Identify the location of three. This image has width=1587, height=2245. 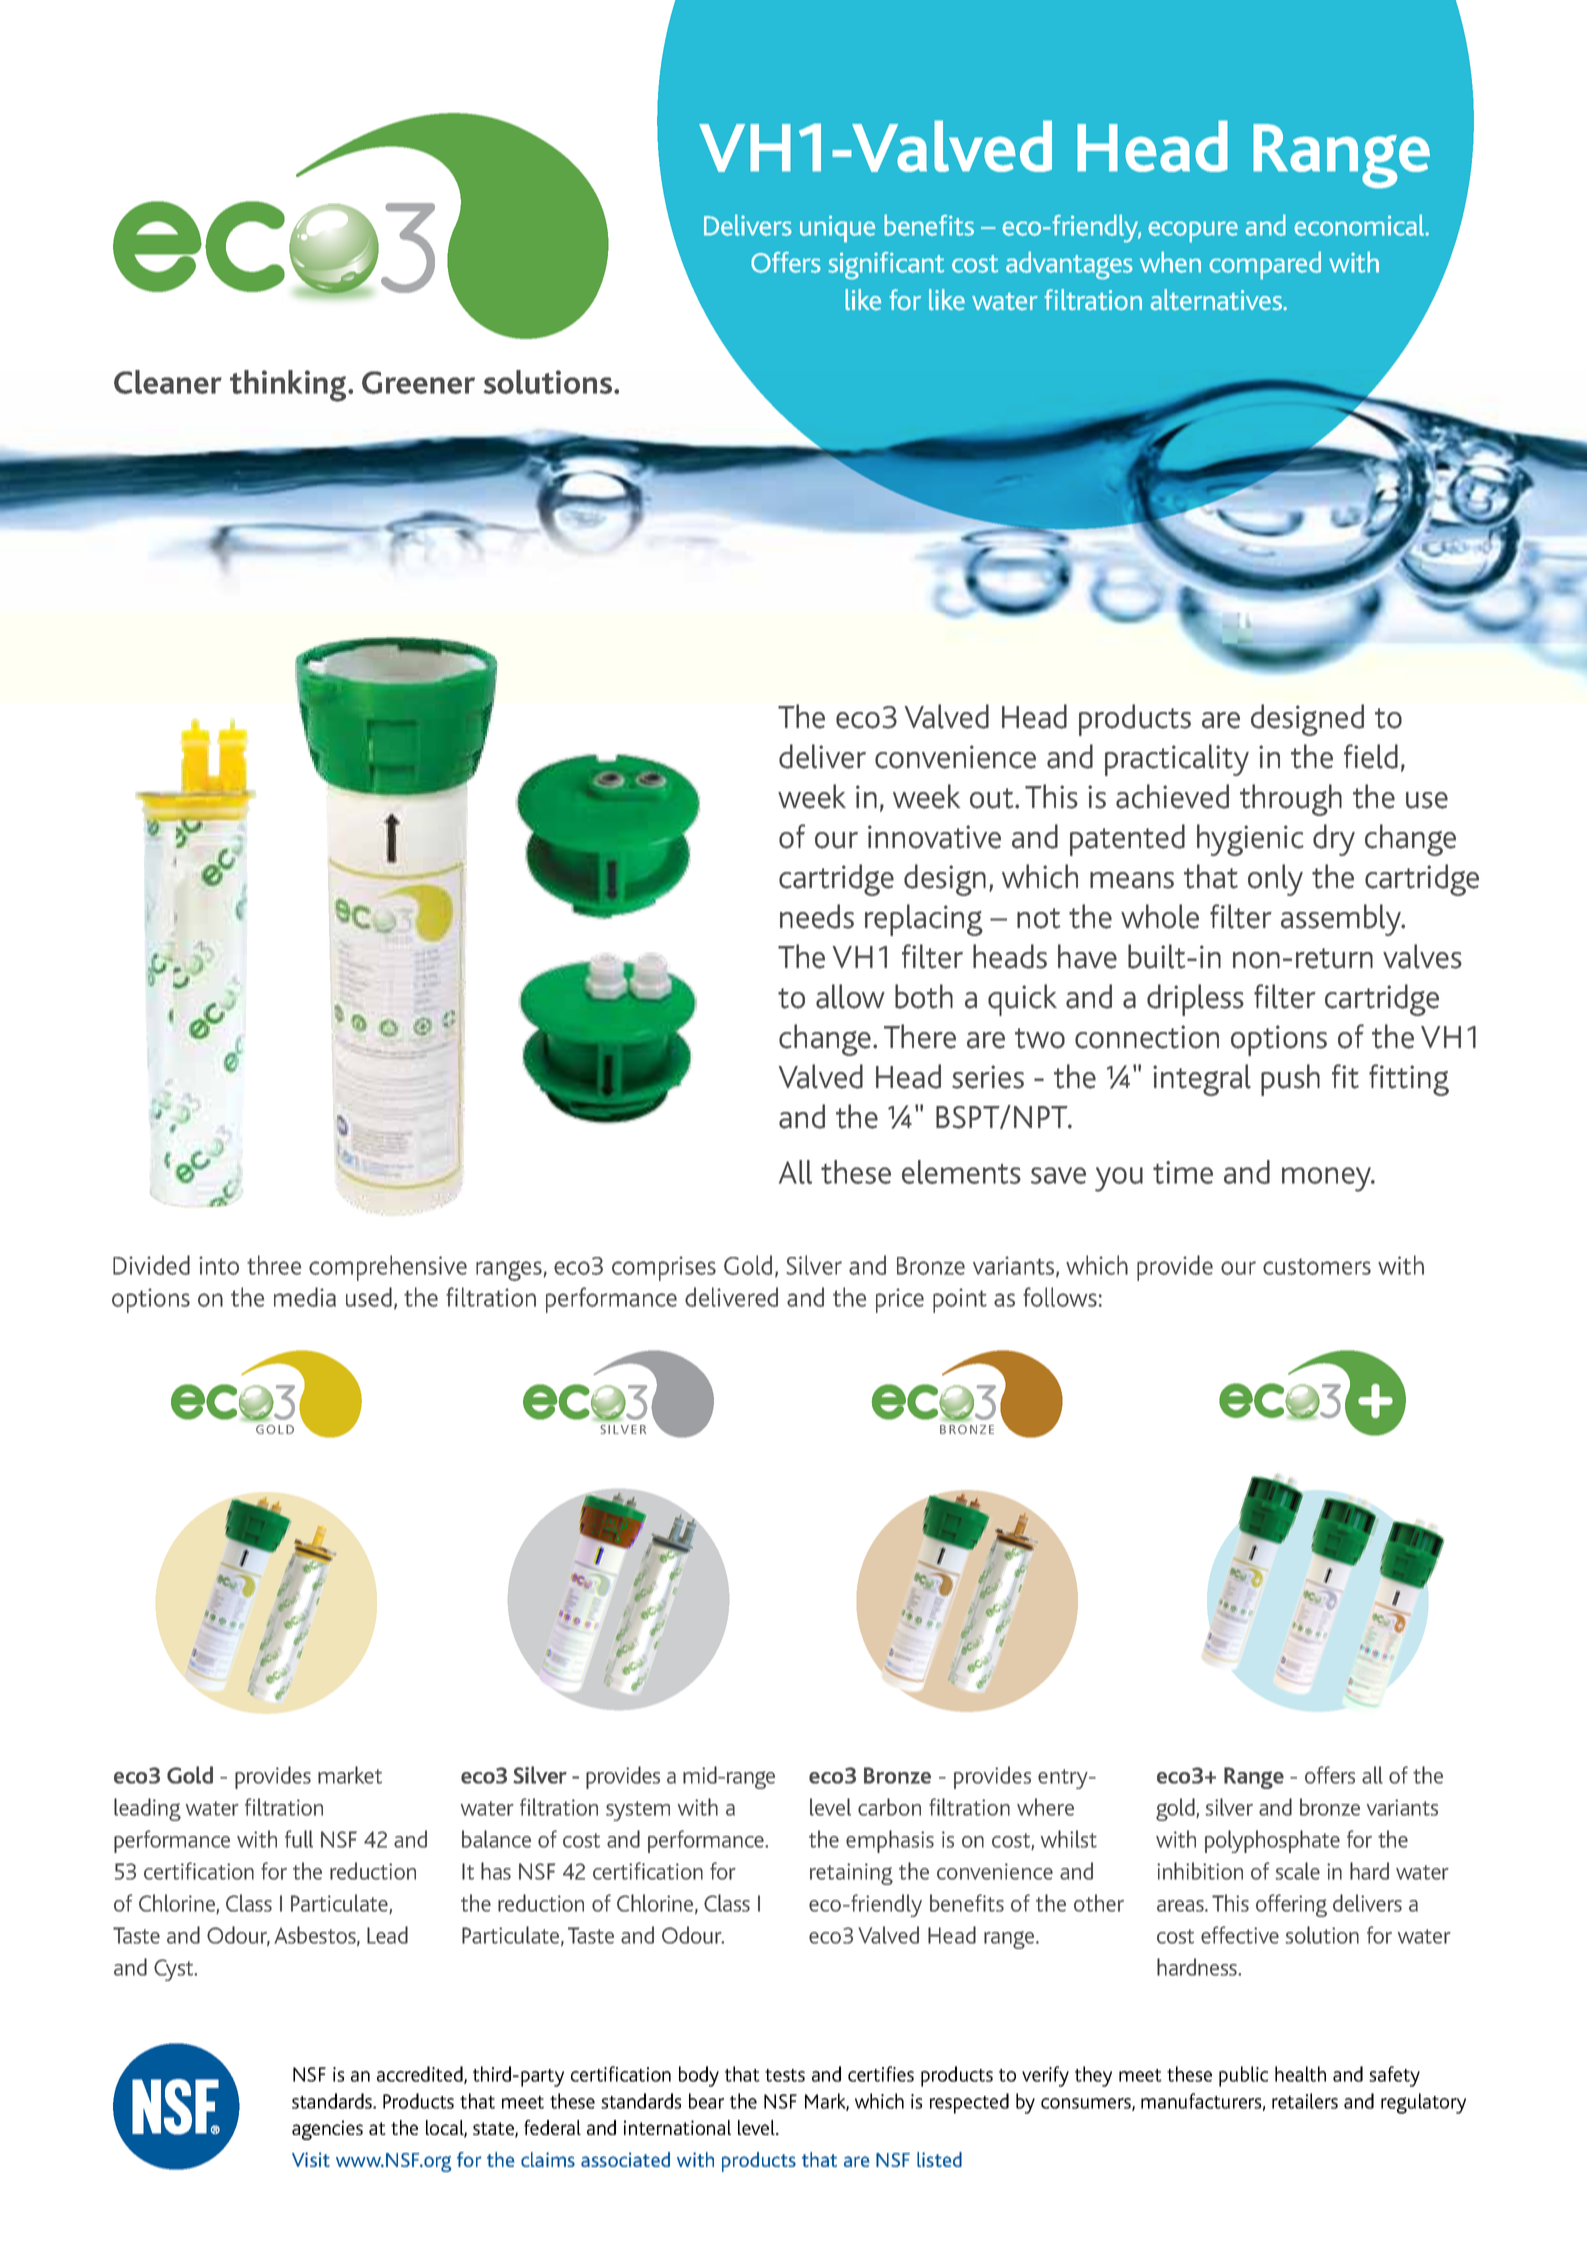
(274, 1265).
